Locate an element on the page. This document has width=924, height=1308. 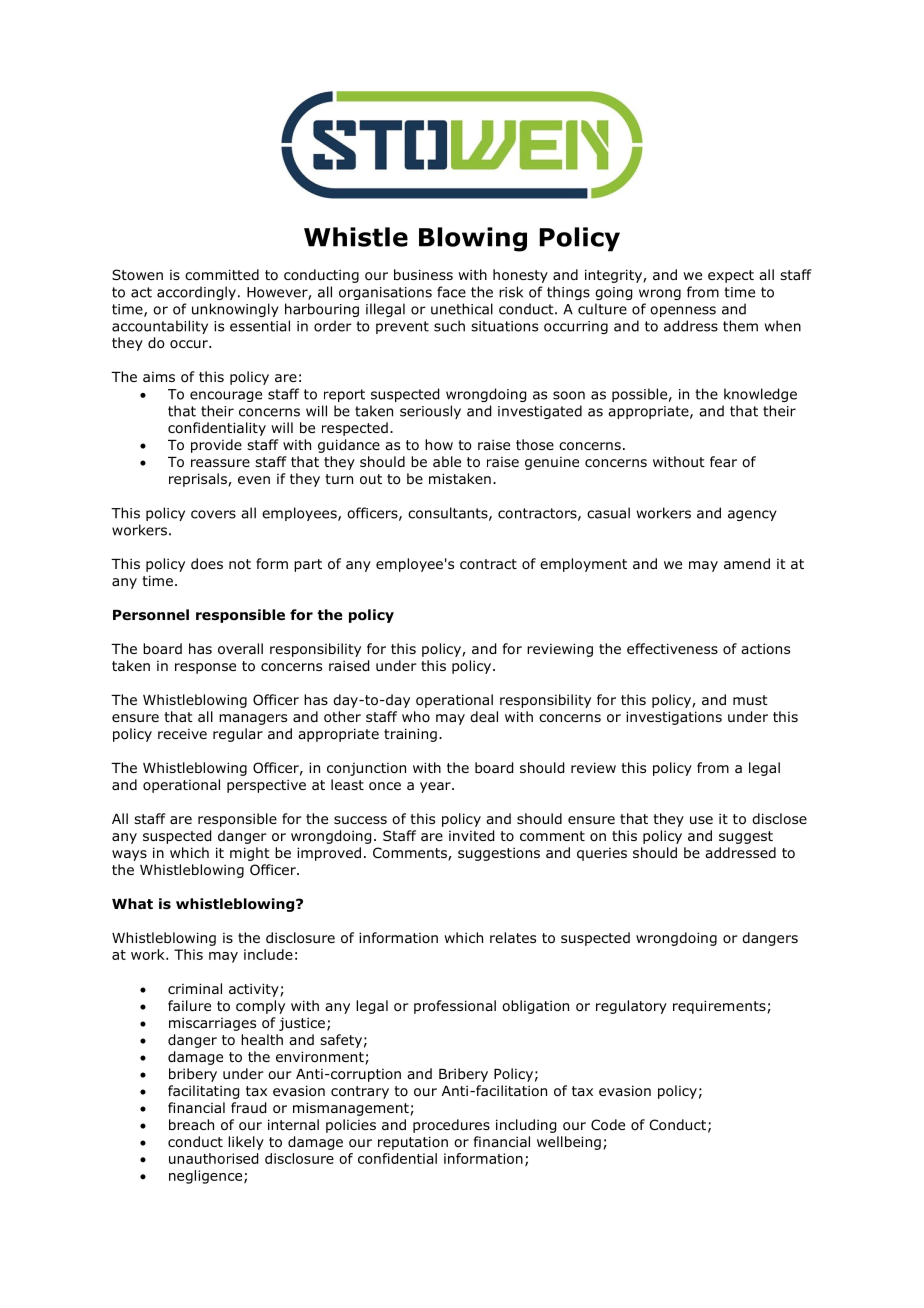
procedures is located at coordinates (451, 1126).
